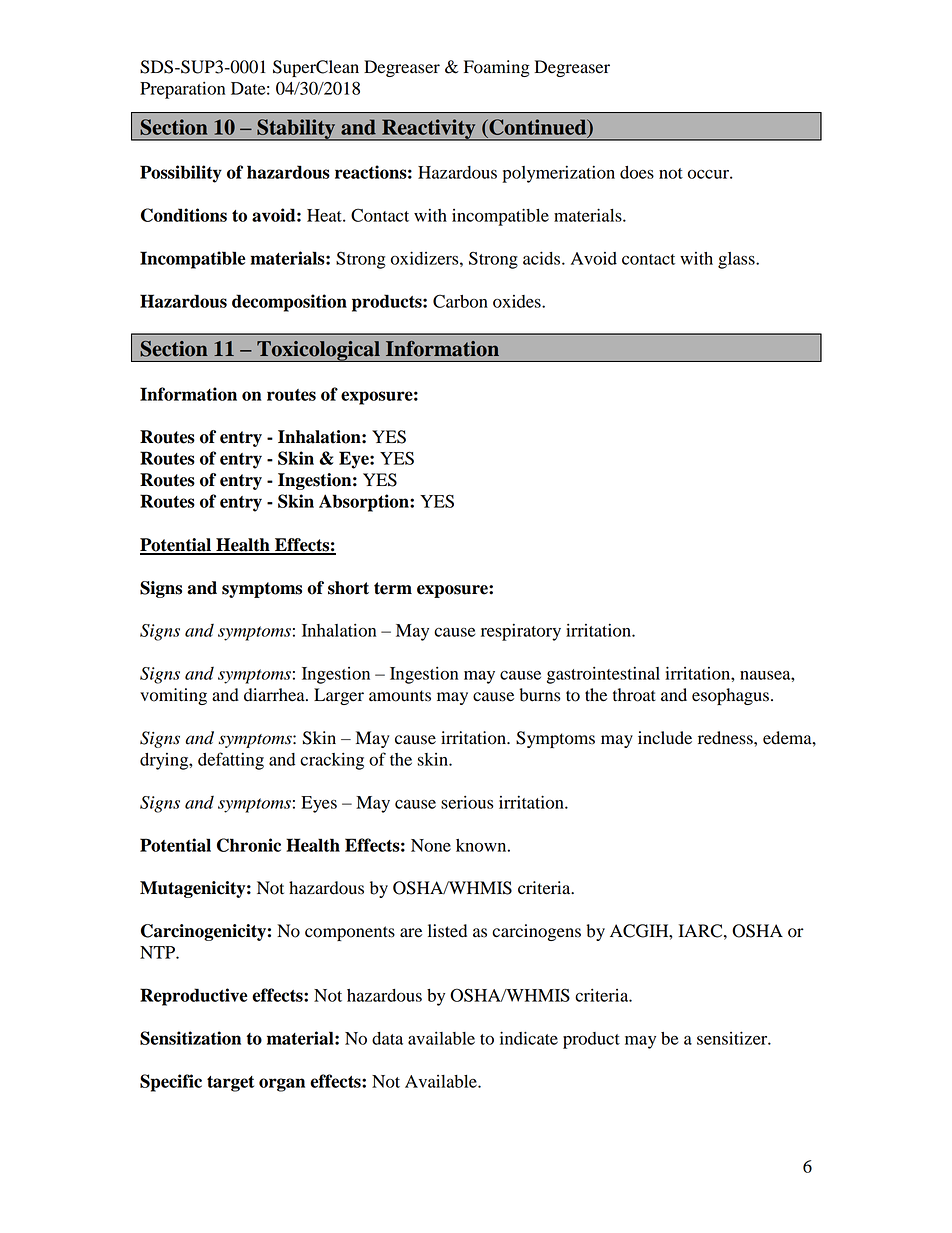  What do you see at coordinates (737, 260) in the document?
I see `glass` at bounding box center [737, 260].
